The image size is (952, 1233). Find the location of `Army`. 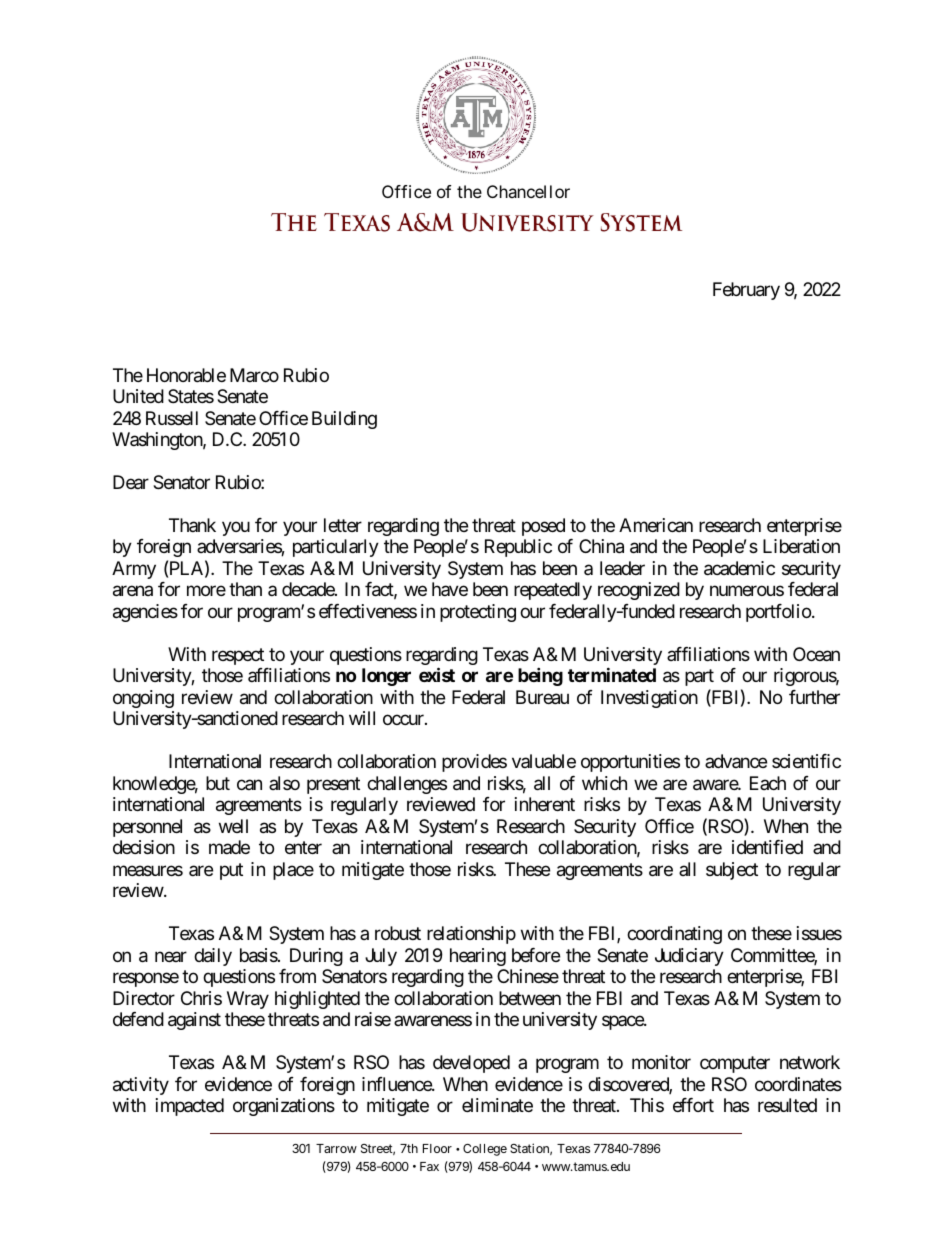

Army is located at coordinates (134, 570).
